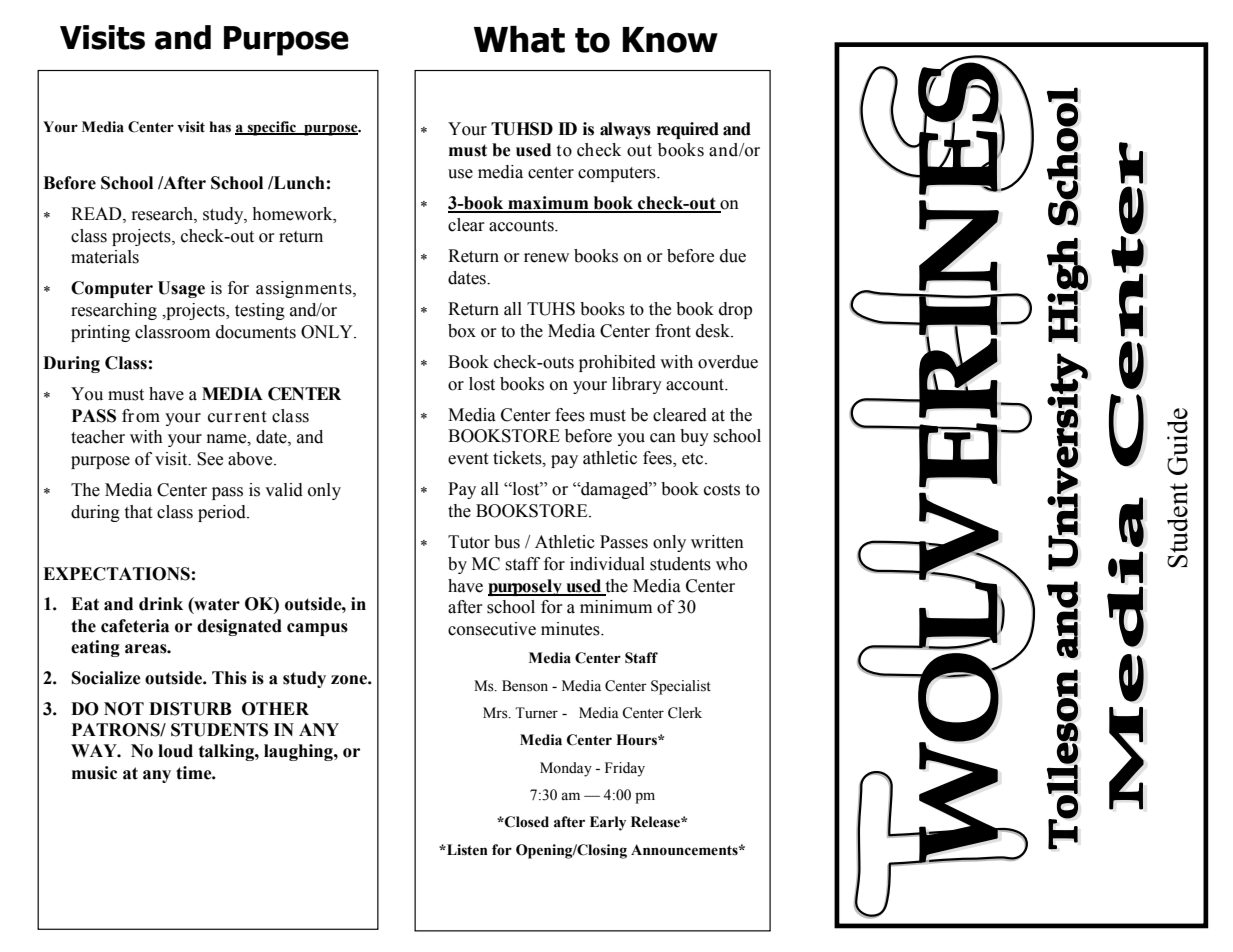  I want to click on Early, so click(608, 823).
